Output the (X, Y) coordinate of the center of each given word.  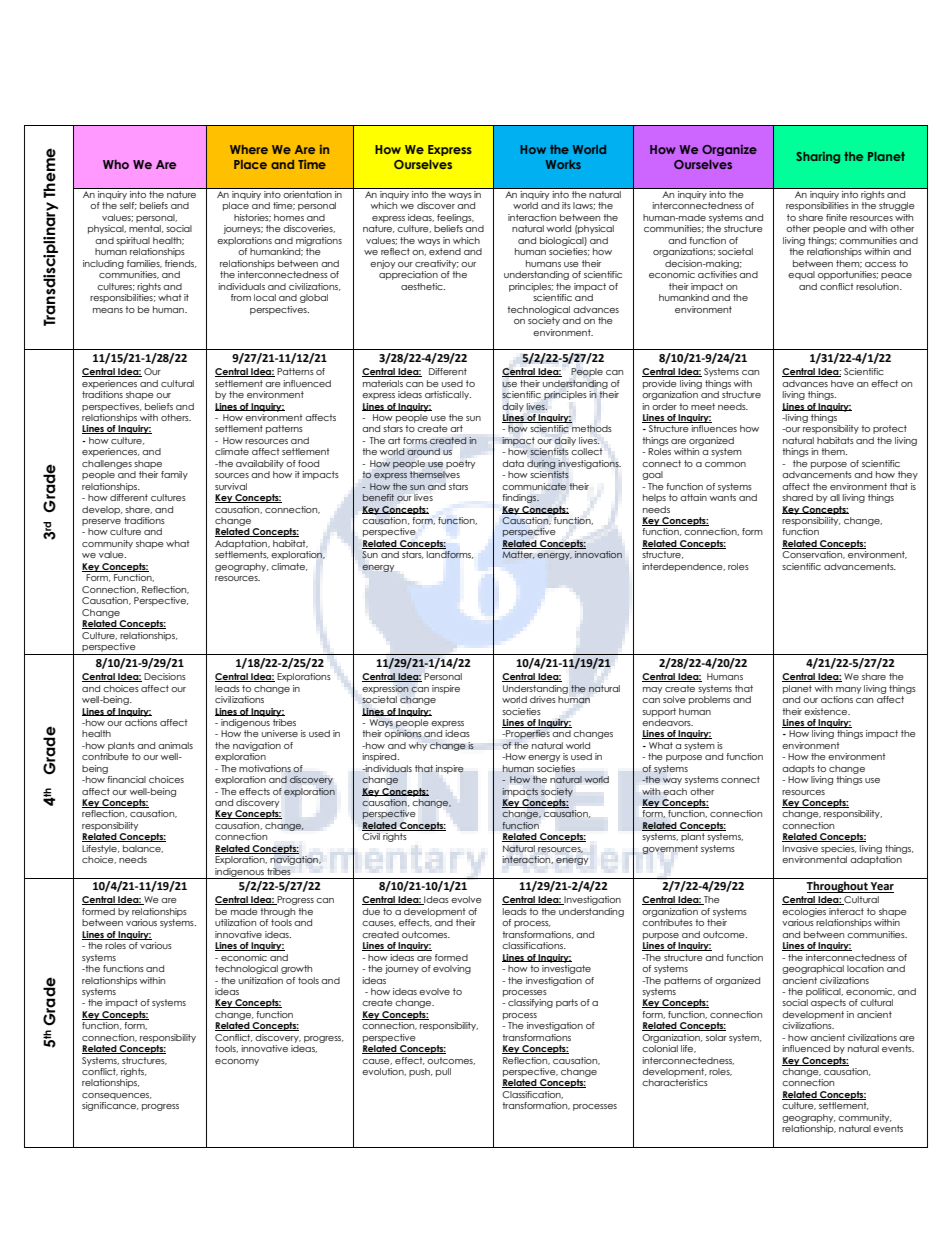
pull (443, 1072)
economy (237, 1062)
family (174, 475)
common (725, 464)
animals (175, 745)
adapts (798, 769)
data (513, 463)
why (417, 746)
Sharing (818, 158)
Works (563, 164)
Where (249, 149)
